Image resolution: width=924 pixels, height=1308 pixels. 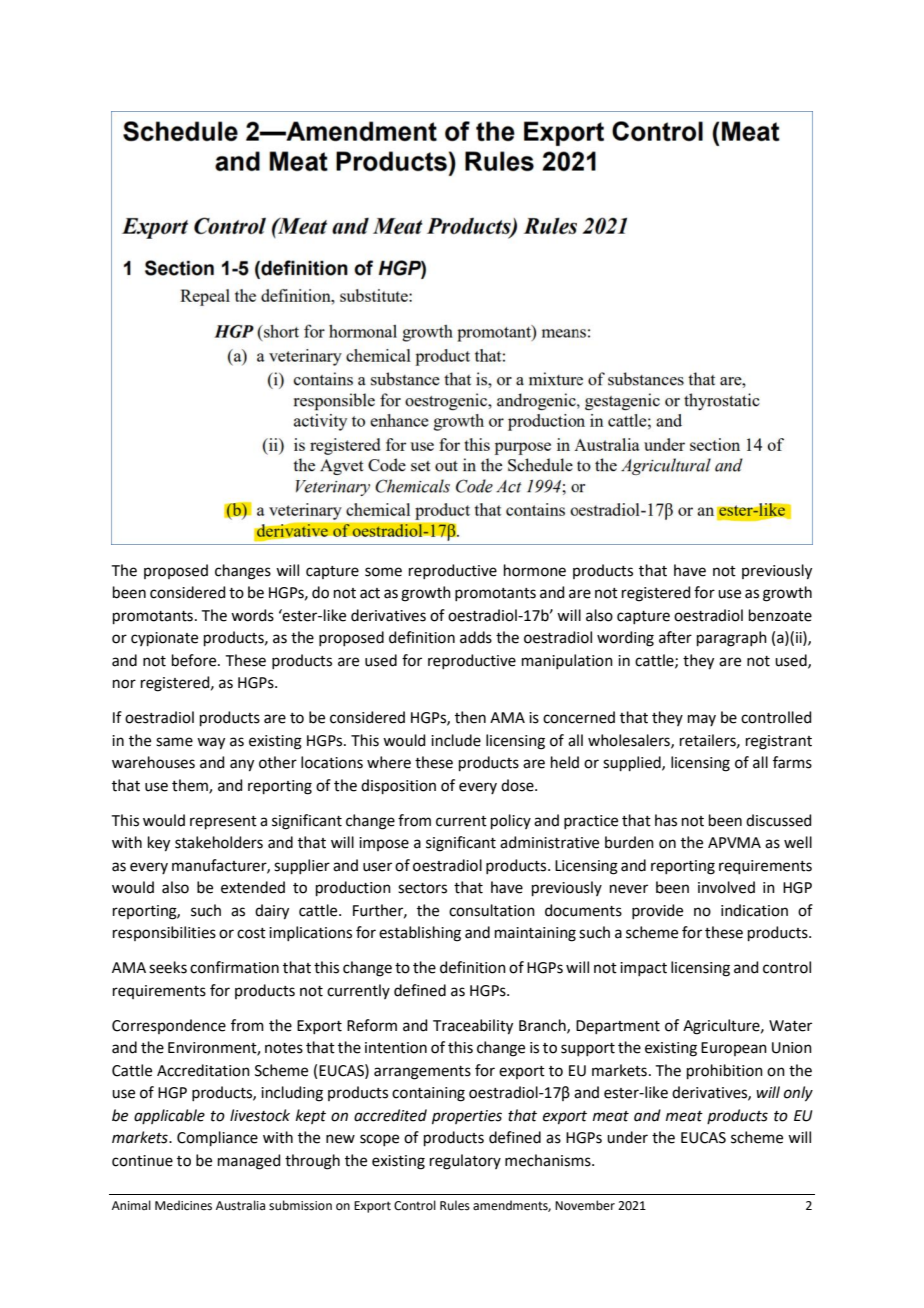 I want to click on hormone, so click(x=535, y=570).
